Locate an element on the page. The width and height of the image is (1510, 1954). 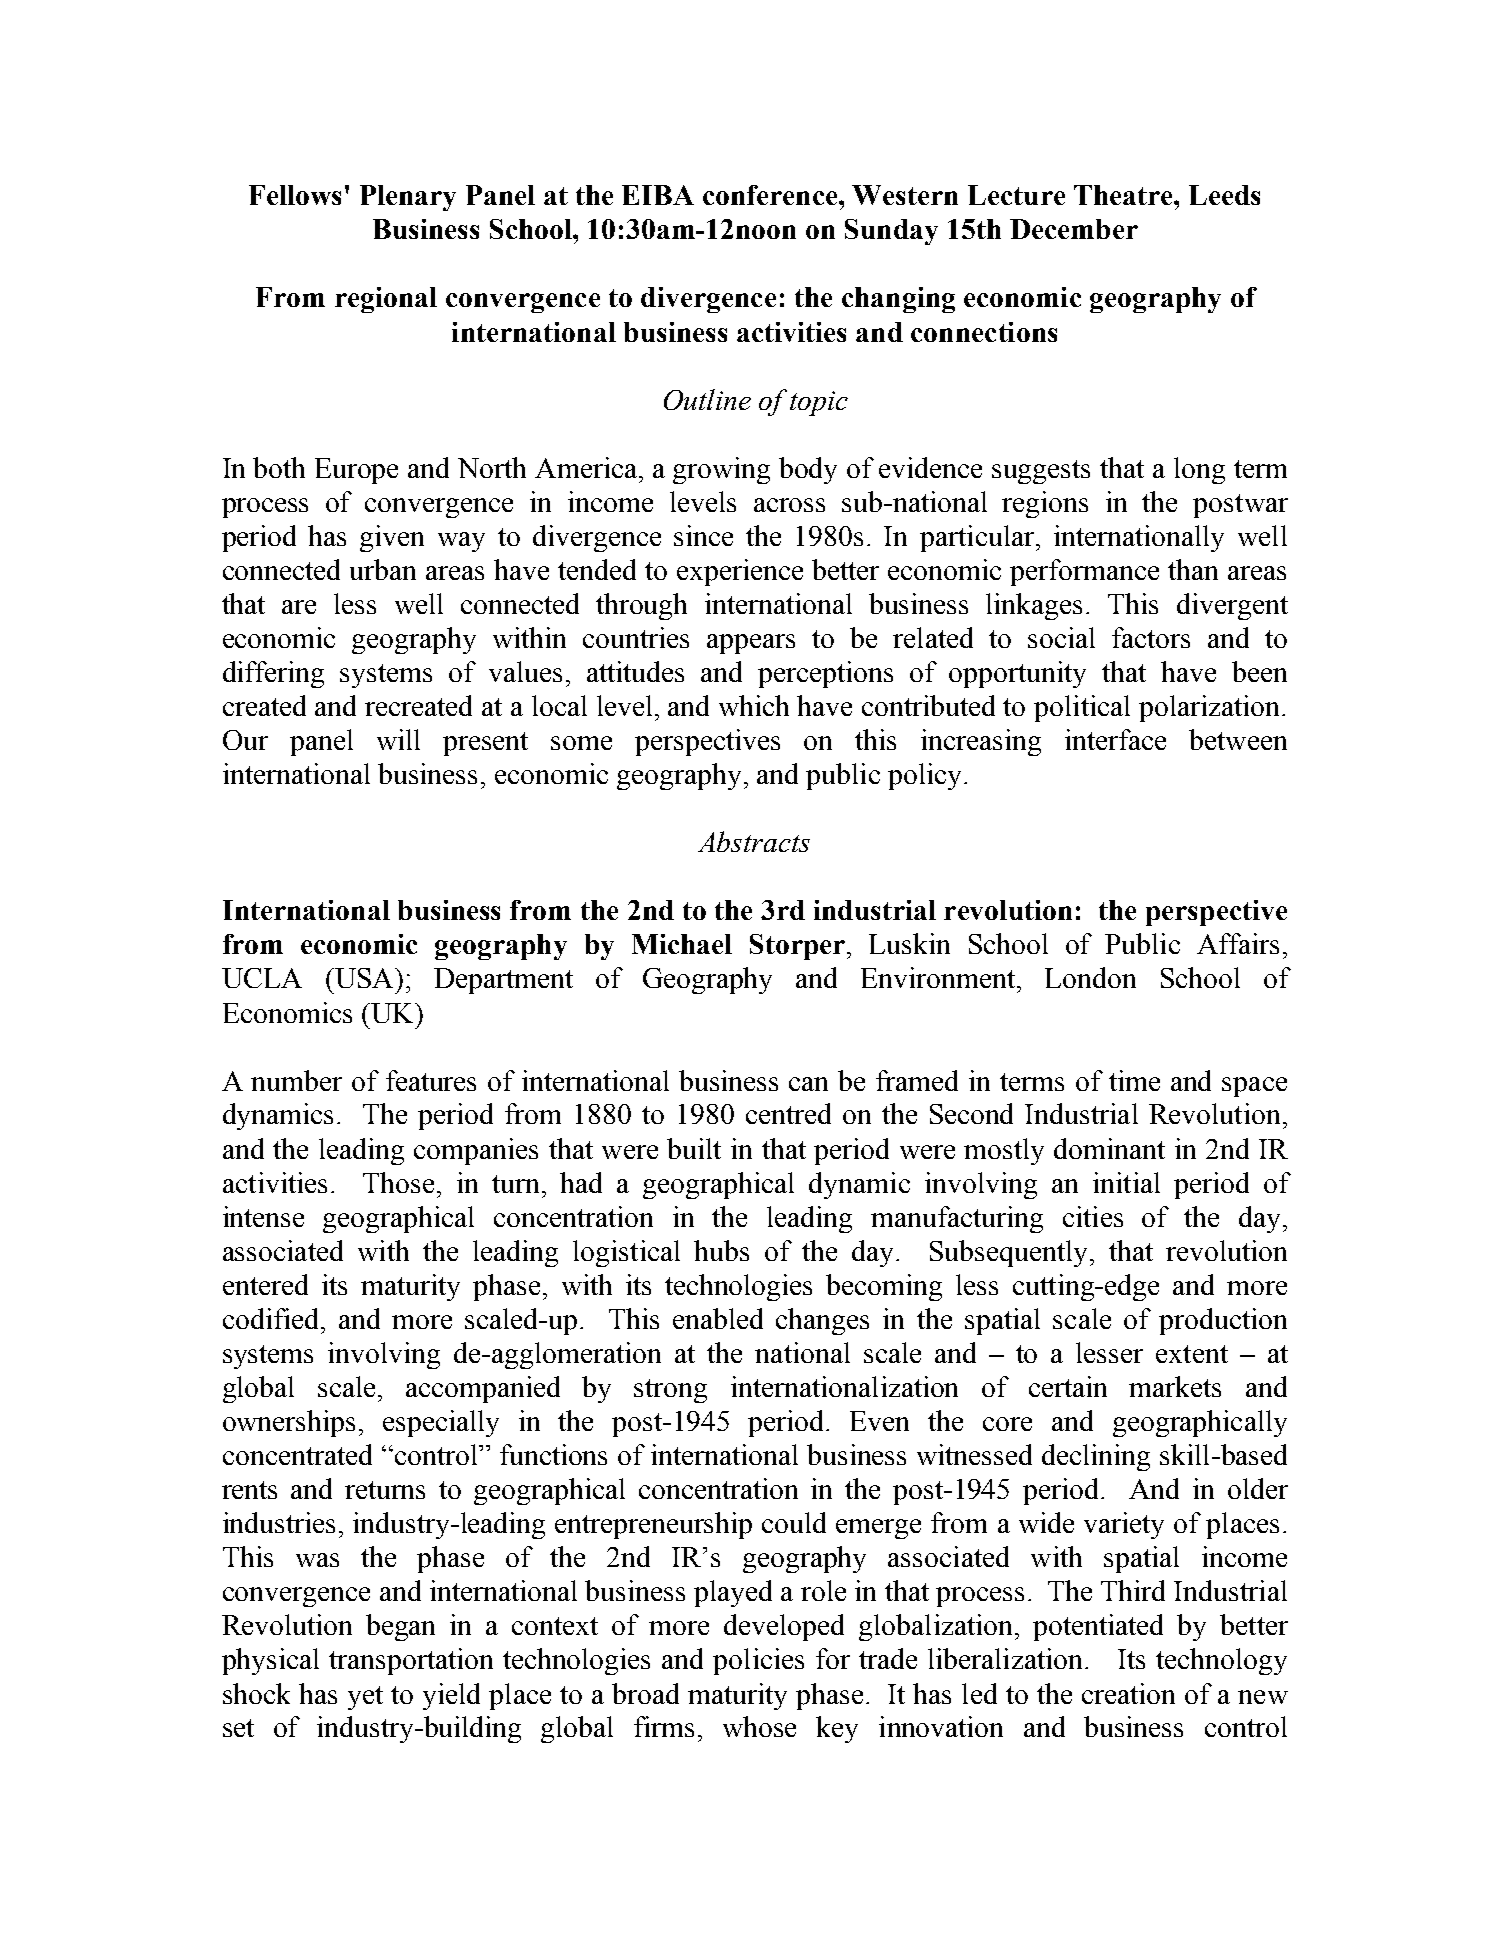
Michael is located at coordinates (682, 944).
